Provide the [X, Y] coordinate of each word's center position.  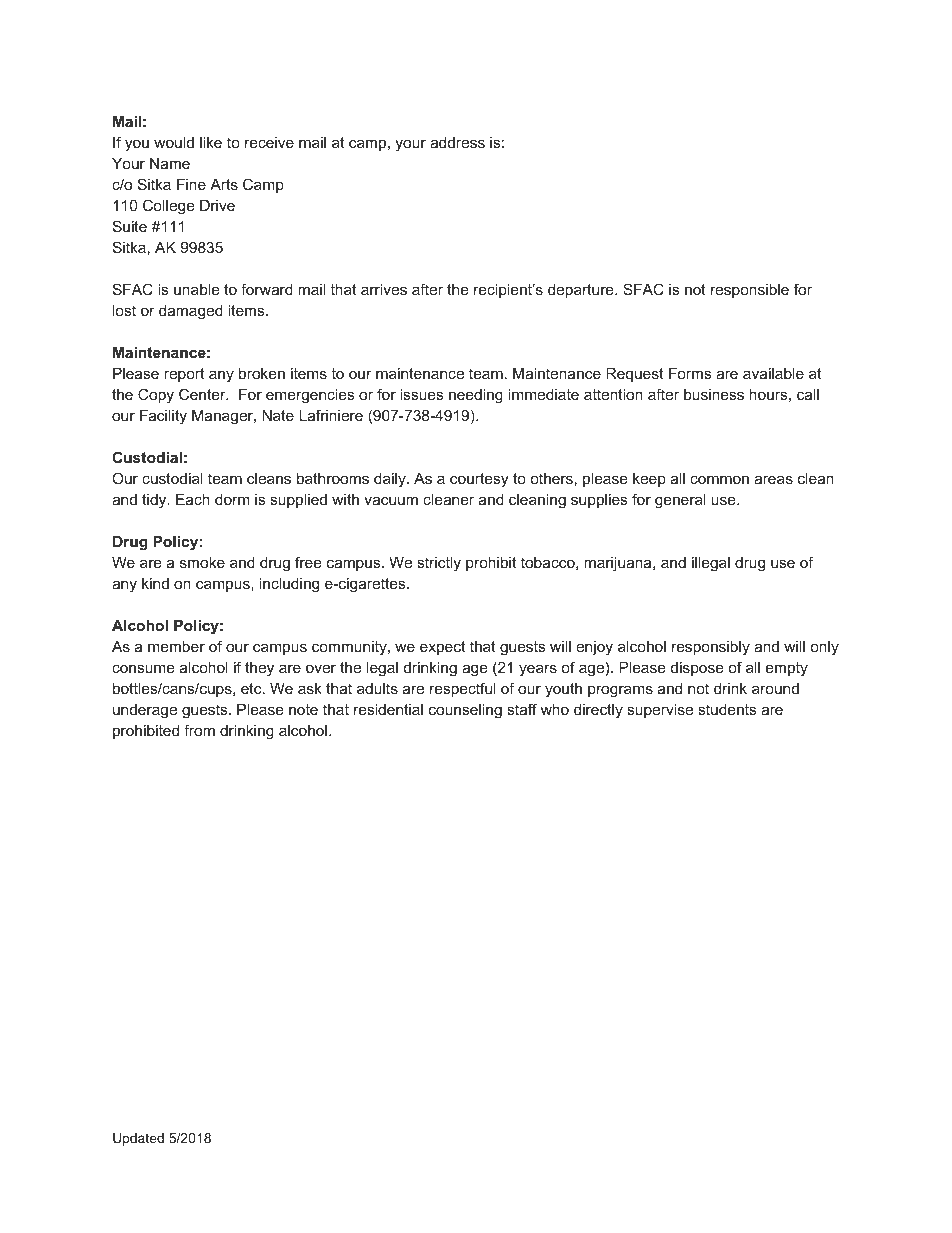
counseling [465, 711]
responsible [750, 291]
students [727, 709]
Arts [224, 184]
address [457, 142]
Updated [138, 1139]
